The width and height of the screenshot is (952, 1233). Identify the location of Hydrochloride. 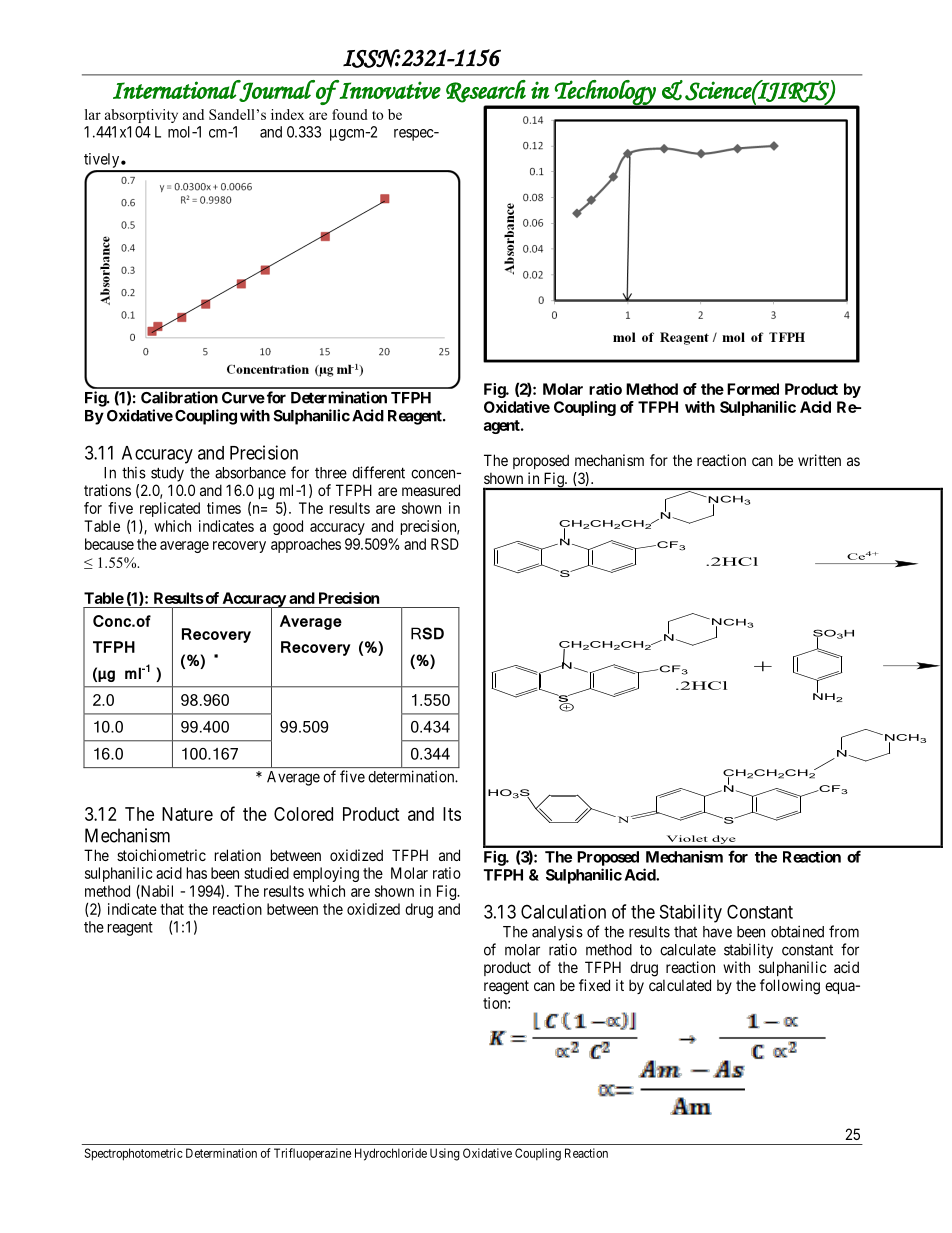
(391, 1154).
